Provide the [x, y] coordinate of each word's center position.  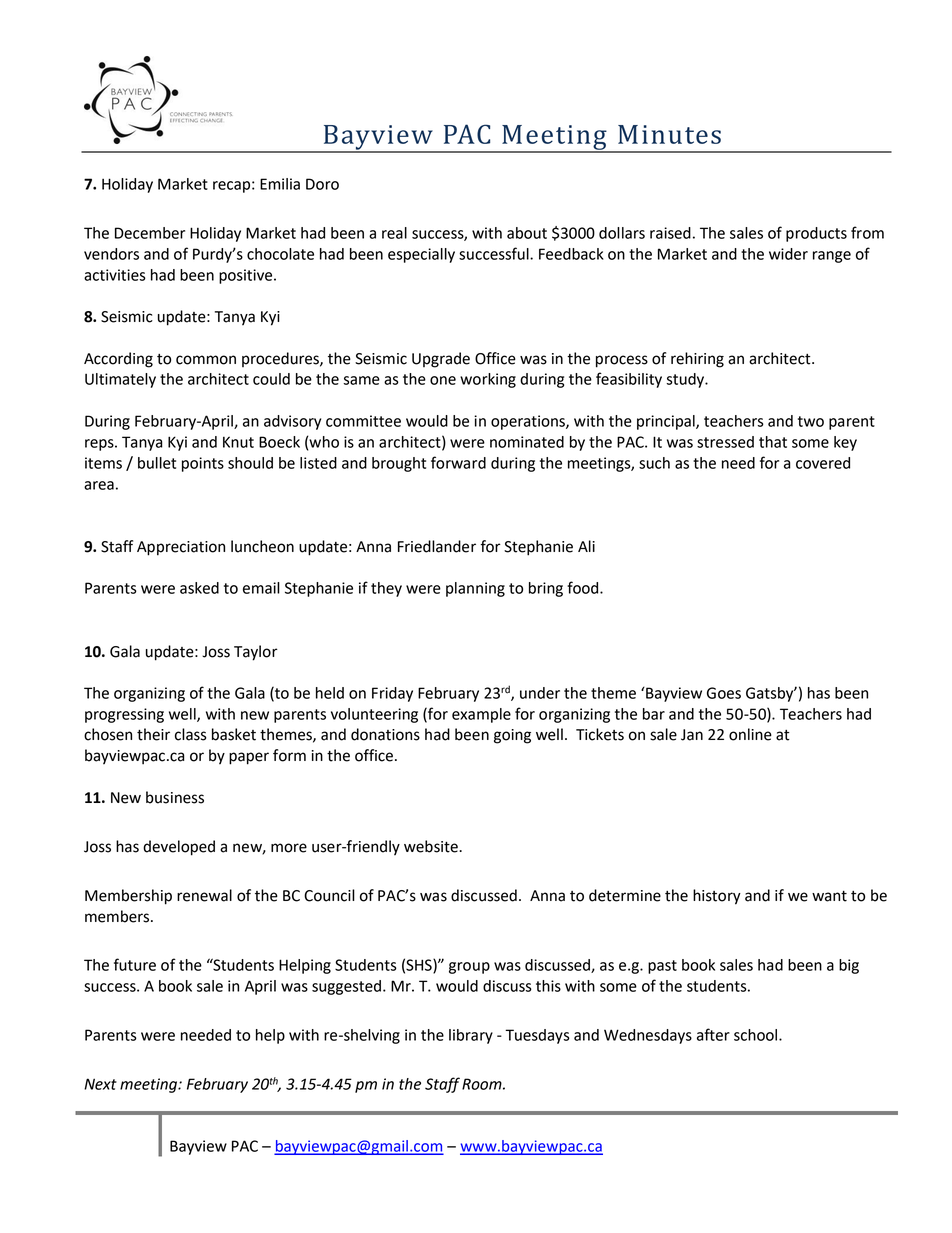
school [757, 1035]
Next [100, 1084]
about [527, 233]
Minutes [669, 134]
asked [199, 588]
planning [475, 589]
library [471, 1036]
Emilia [280, 184]
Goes [724, 693]
